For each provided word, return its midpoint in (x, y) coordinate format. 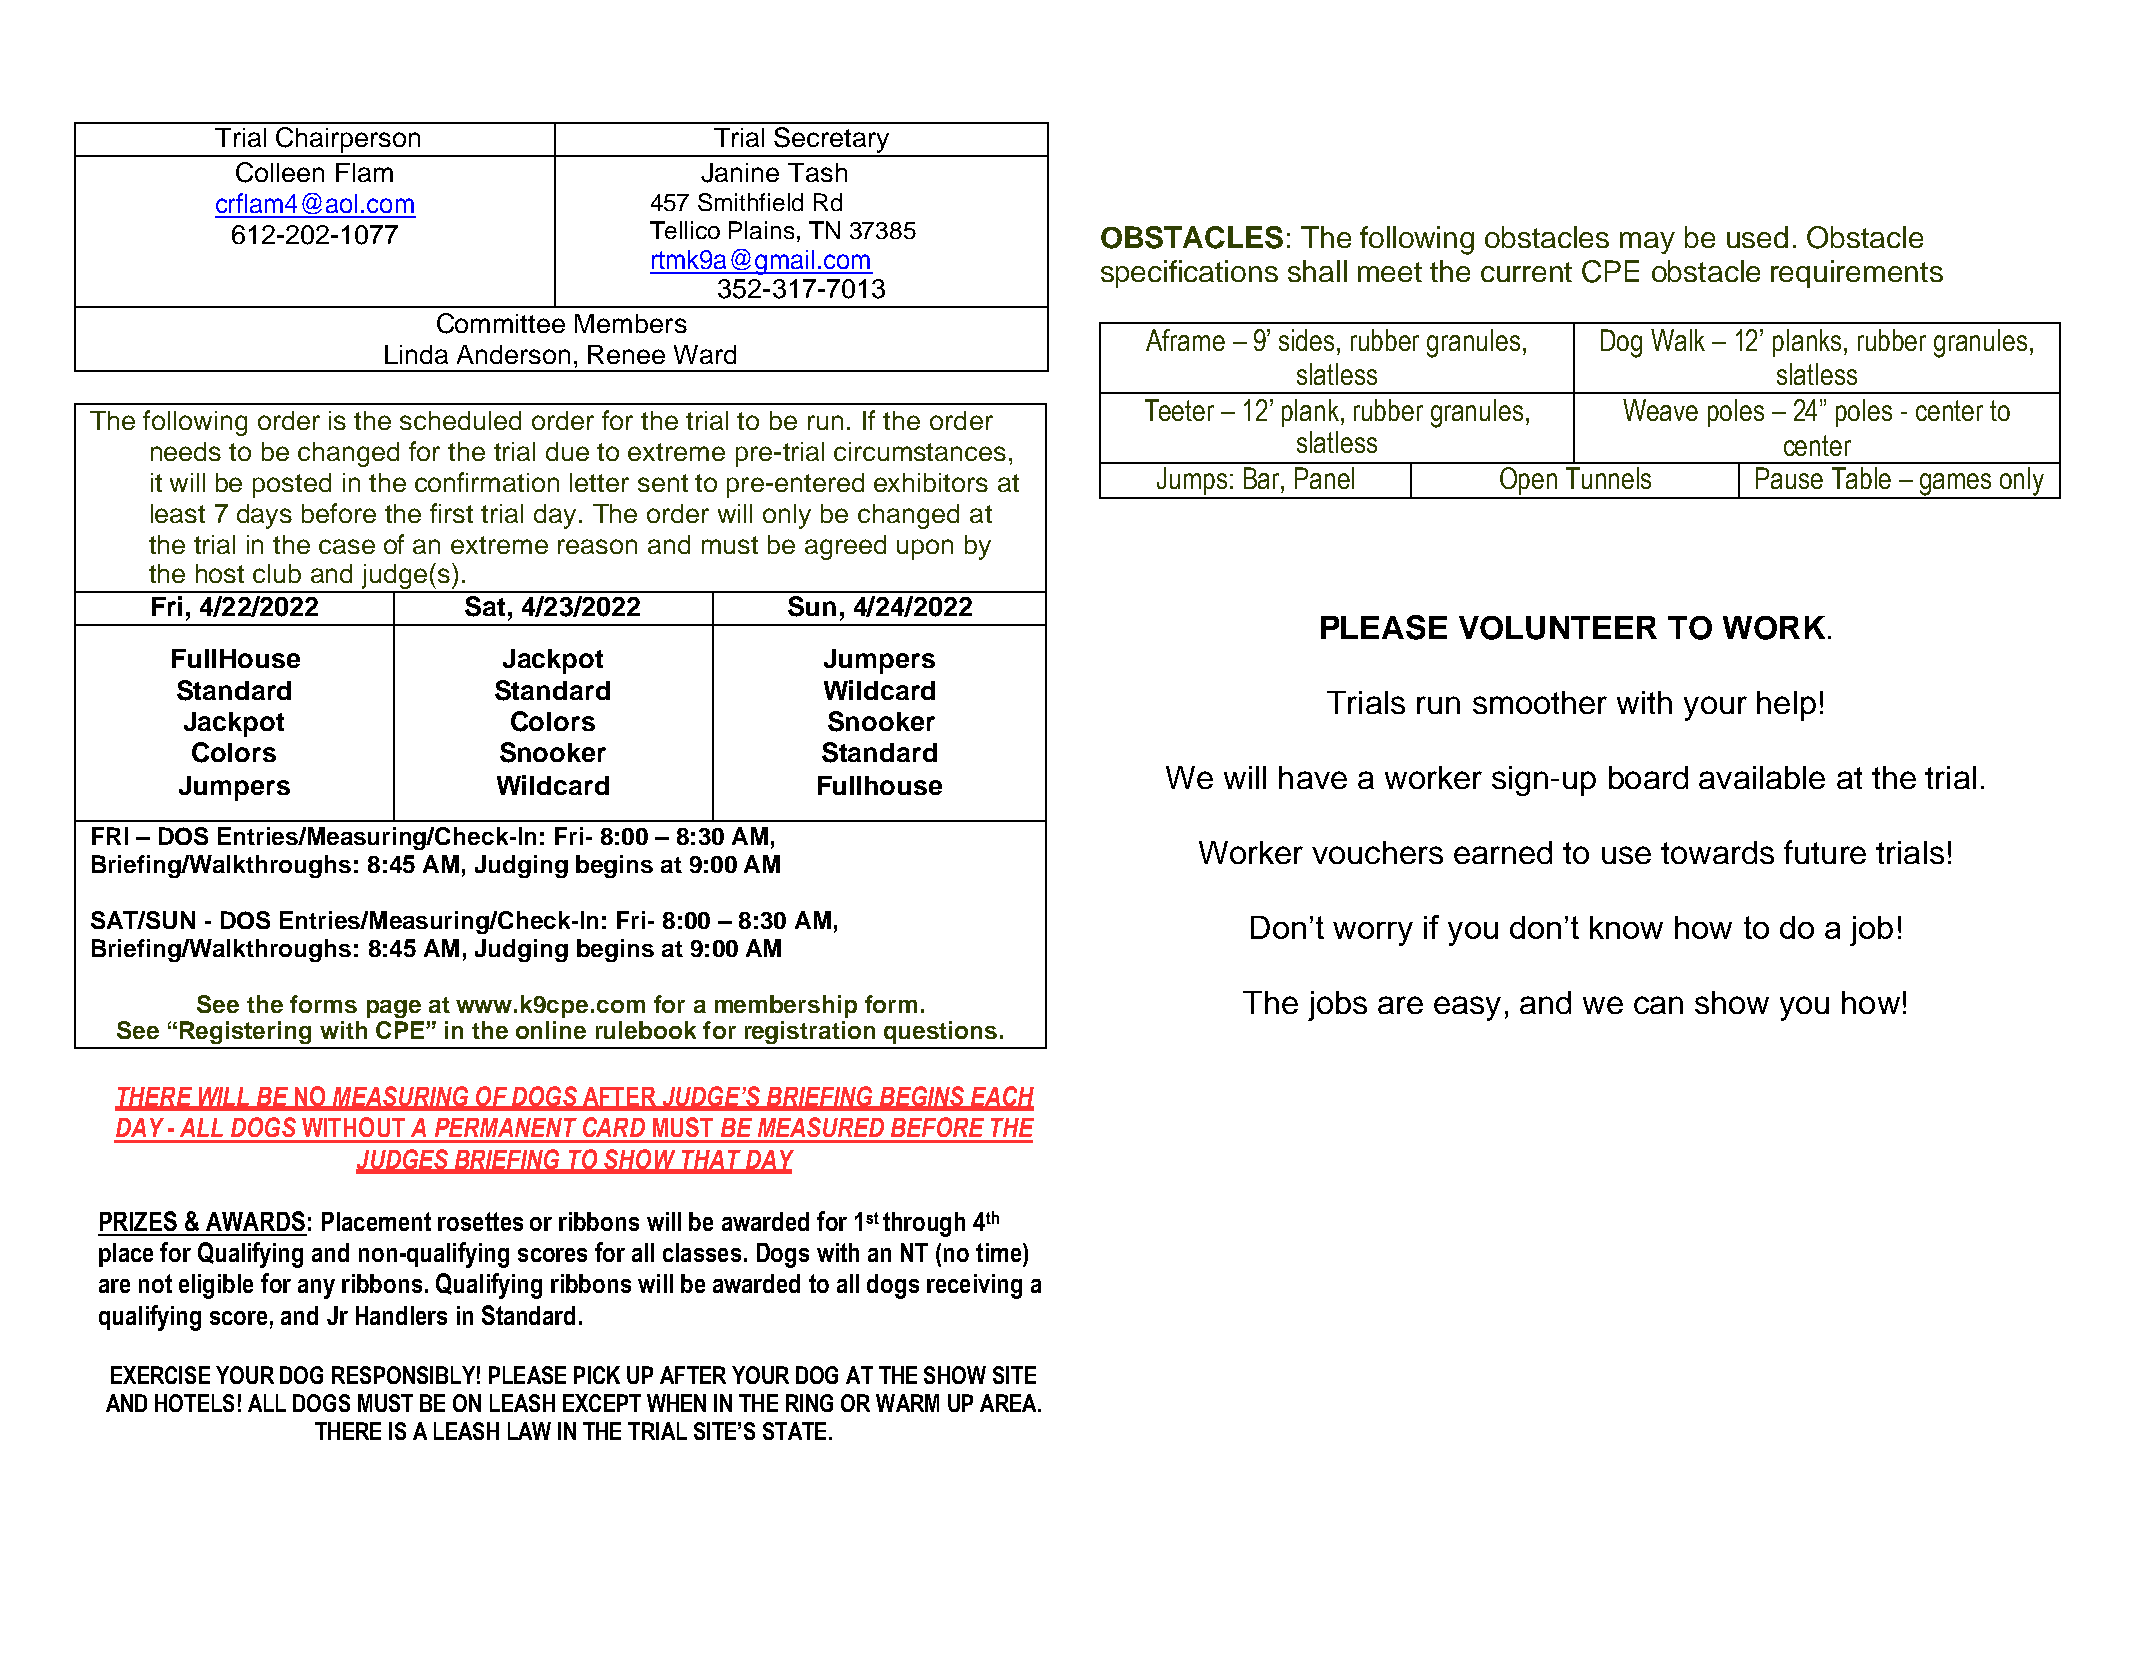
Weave (1660, 410)
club (277, 573)
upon (925, 549)
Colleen (280, 172)
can (1658, 1005)
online (551, 1030)
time (1000, 1252)
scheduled (460, 420)
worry (1373, 934)
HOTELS (194, 1403)
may (1647, 243)
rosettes (480, 1221)
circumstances (920, 451)
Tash (817, 172)
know (1626, 927)
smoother (1540, 702)
